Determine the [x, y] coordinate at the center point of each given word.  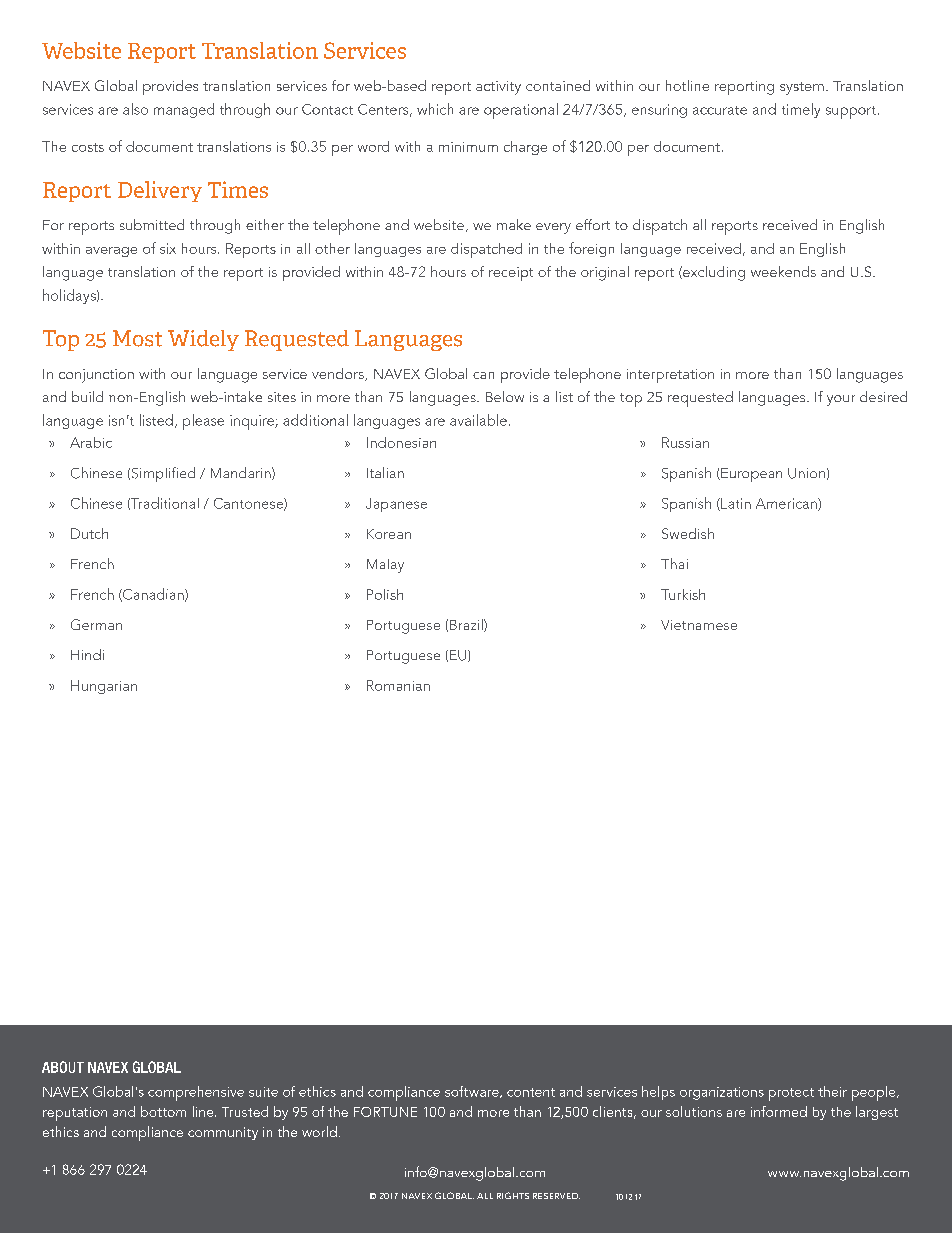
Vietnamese [699, 625]
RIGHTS [513, 1195]
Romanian [398, 685]
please [203, 422]
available [478, 420]
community [223, 1133]
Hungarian [104, 687]
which [435, 109]
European [750, 475]
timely [801, 110]
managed [184, 110]
